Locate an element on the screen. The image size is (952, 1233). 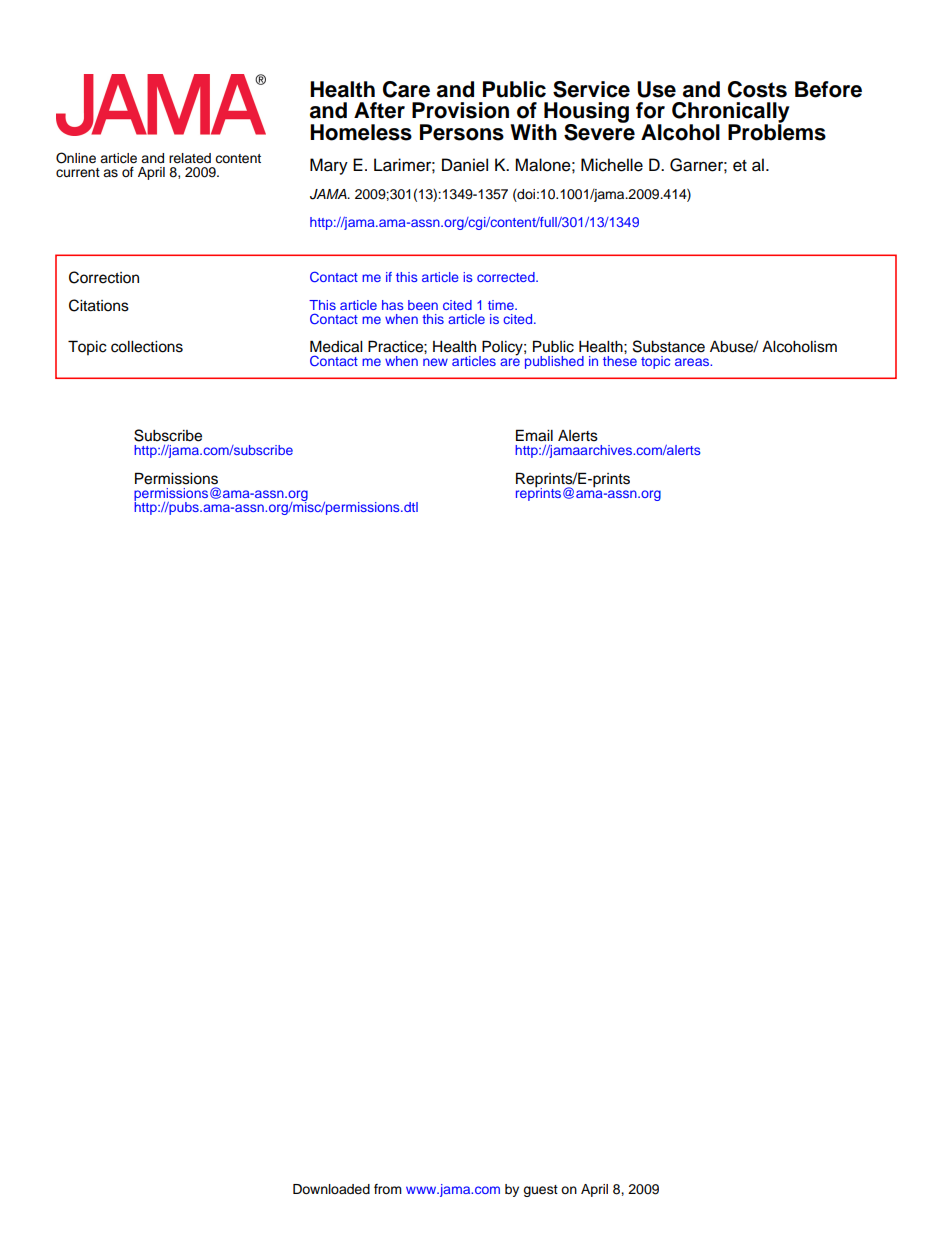
collections is located at coordinates (147, 347).
